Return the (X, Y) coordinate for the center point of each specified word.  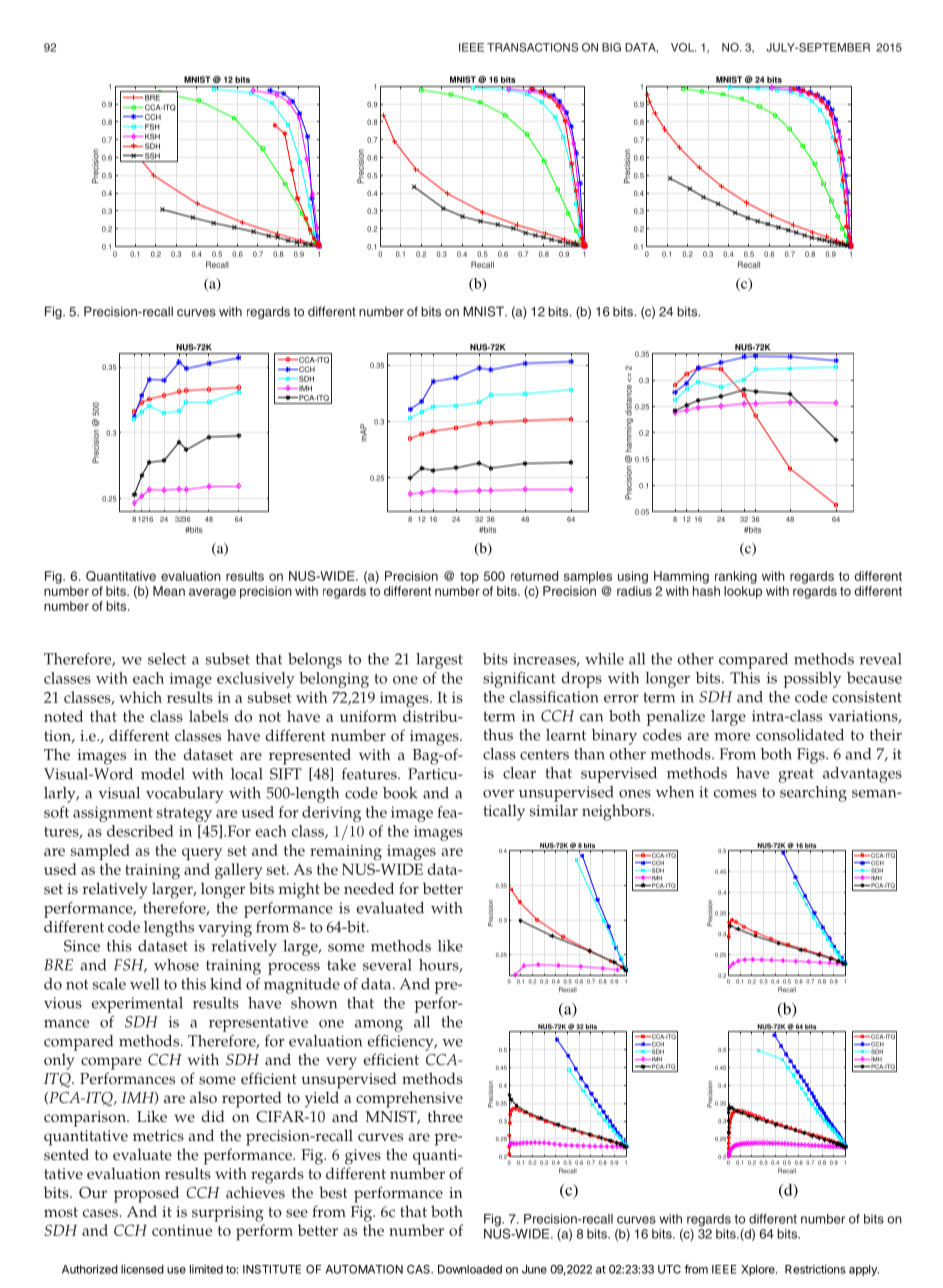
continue (182, 1230)
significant (519, 680)
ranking (736, 577)
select (167, 659)
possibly (812, 680)
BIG (611, 47)
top (469, 578)
